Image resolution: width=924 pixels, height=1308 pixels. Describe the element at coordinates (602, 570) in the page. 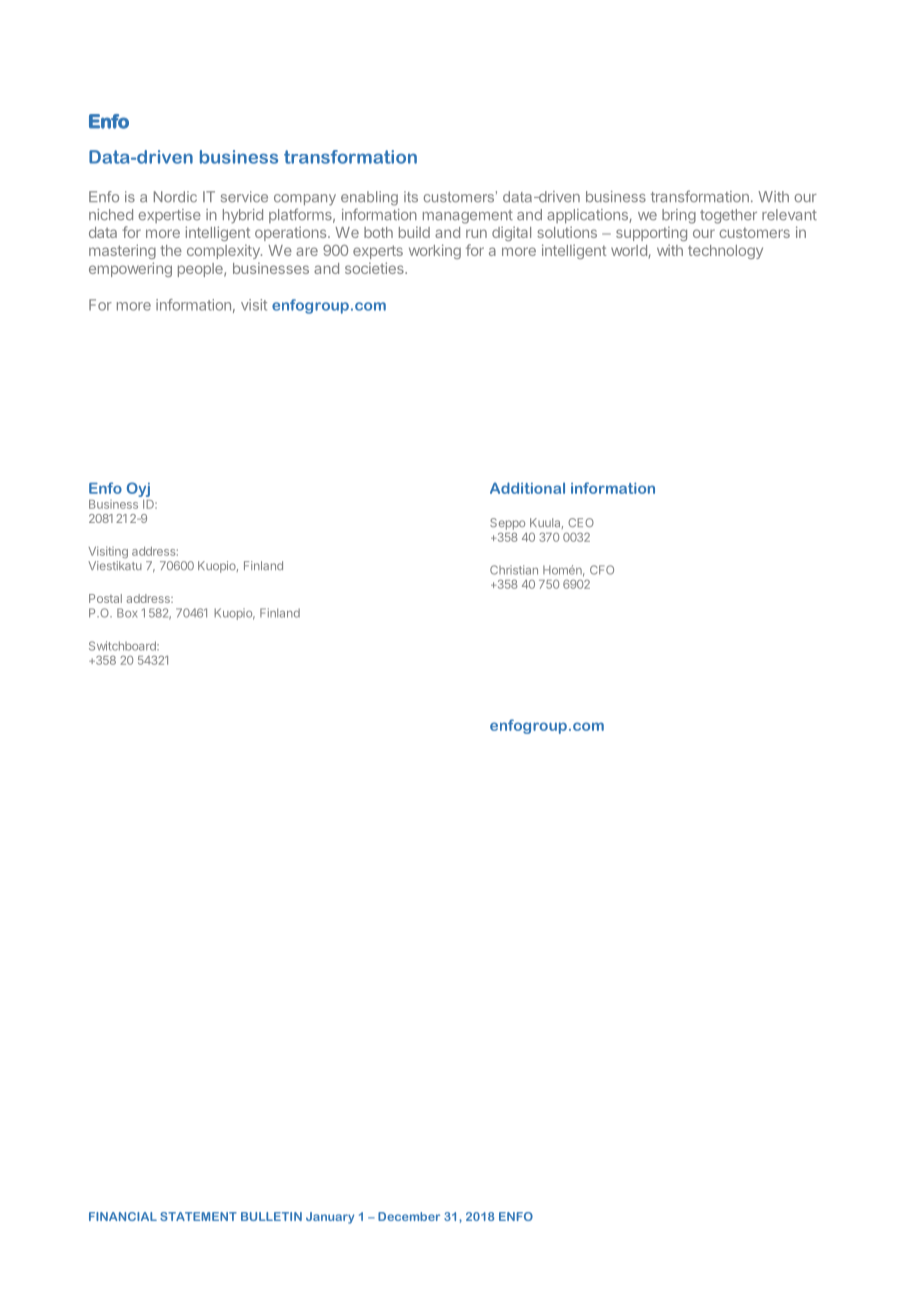

I see `CFO` at that location.
